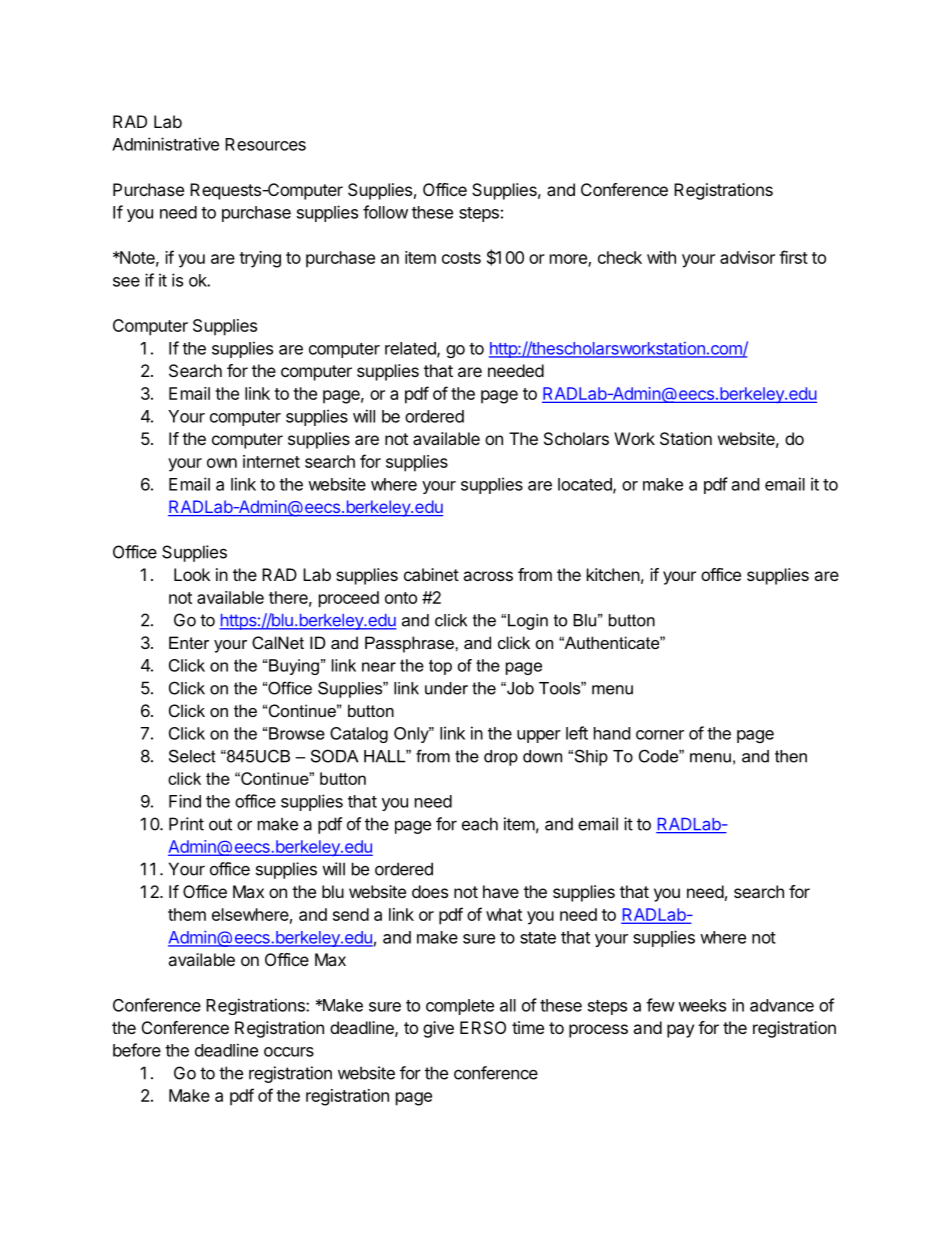  What do you see at coordinates (265, 144) in the image?
I see `Resources` at bounding box center [265, 144].
